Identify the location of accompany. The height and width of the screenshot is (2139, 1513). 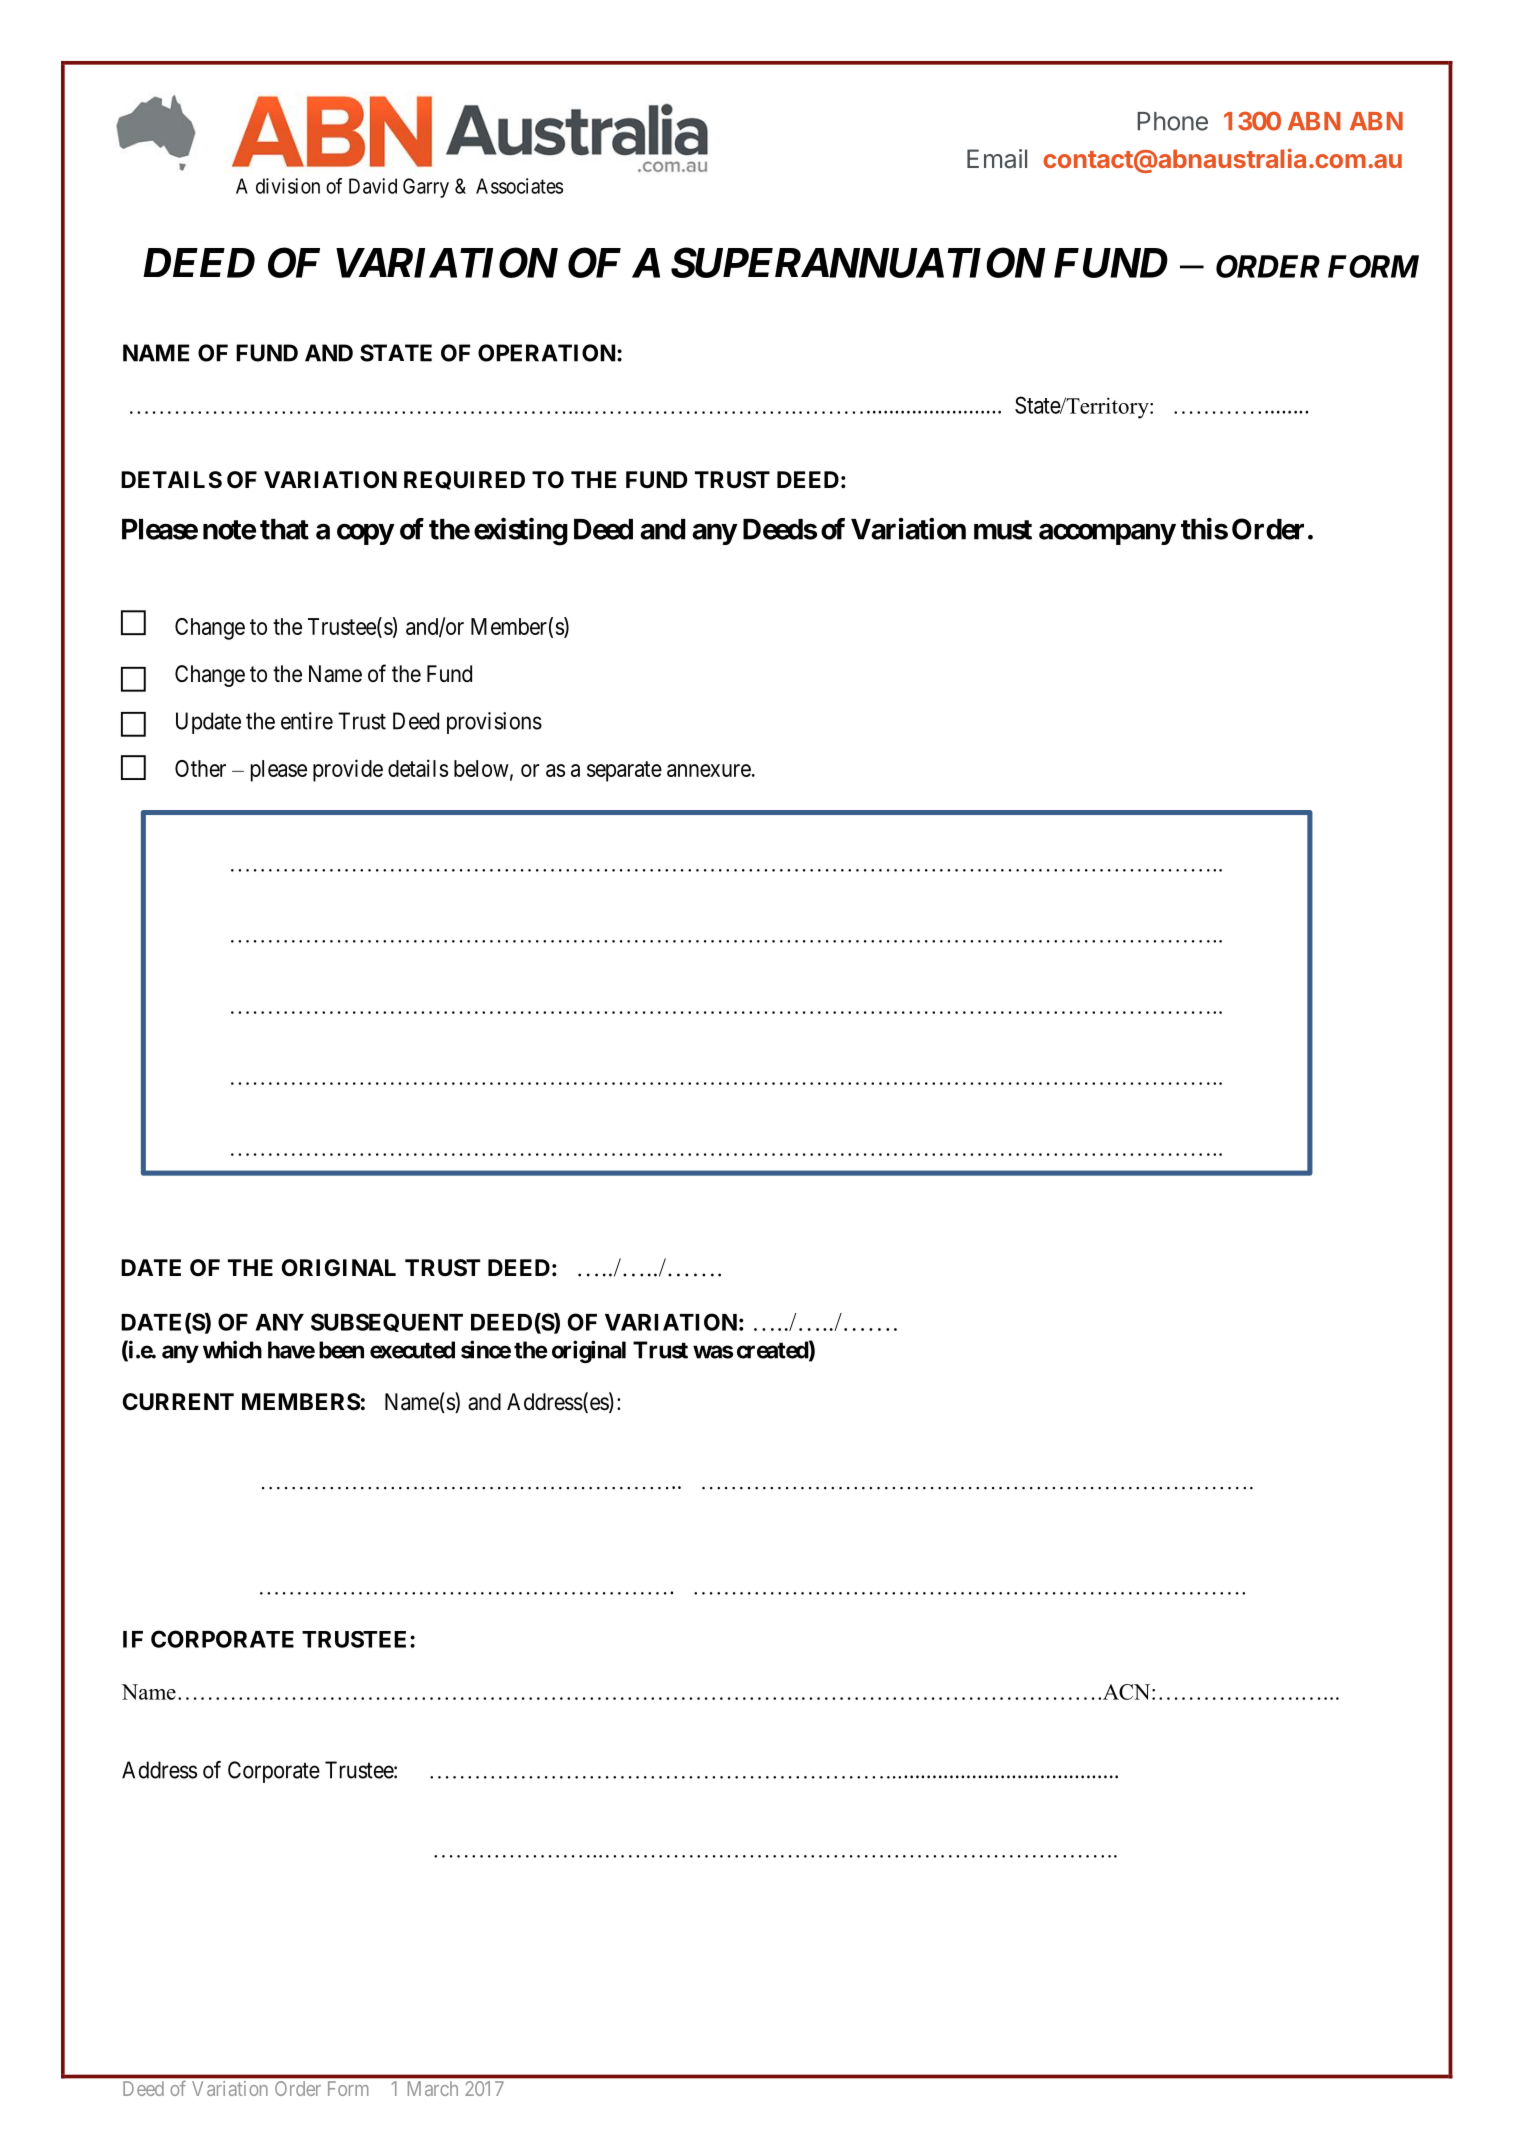
(1107, 534).
